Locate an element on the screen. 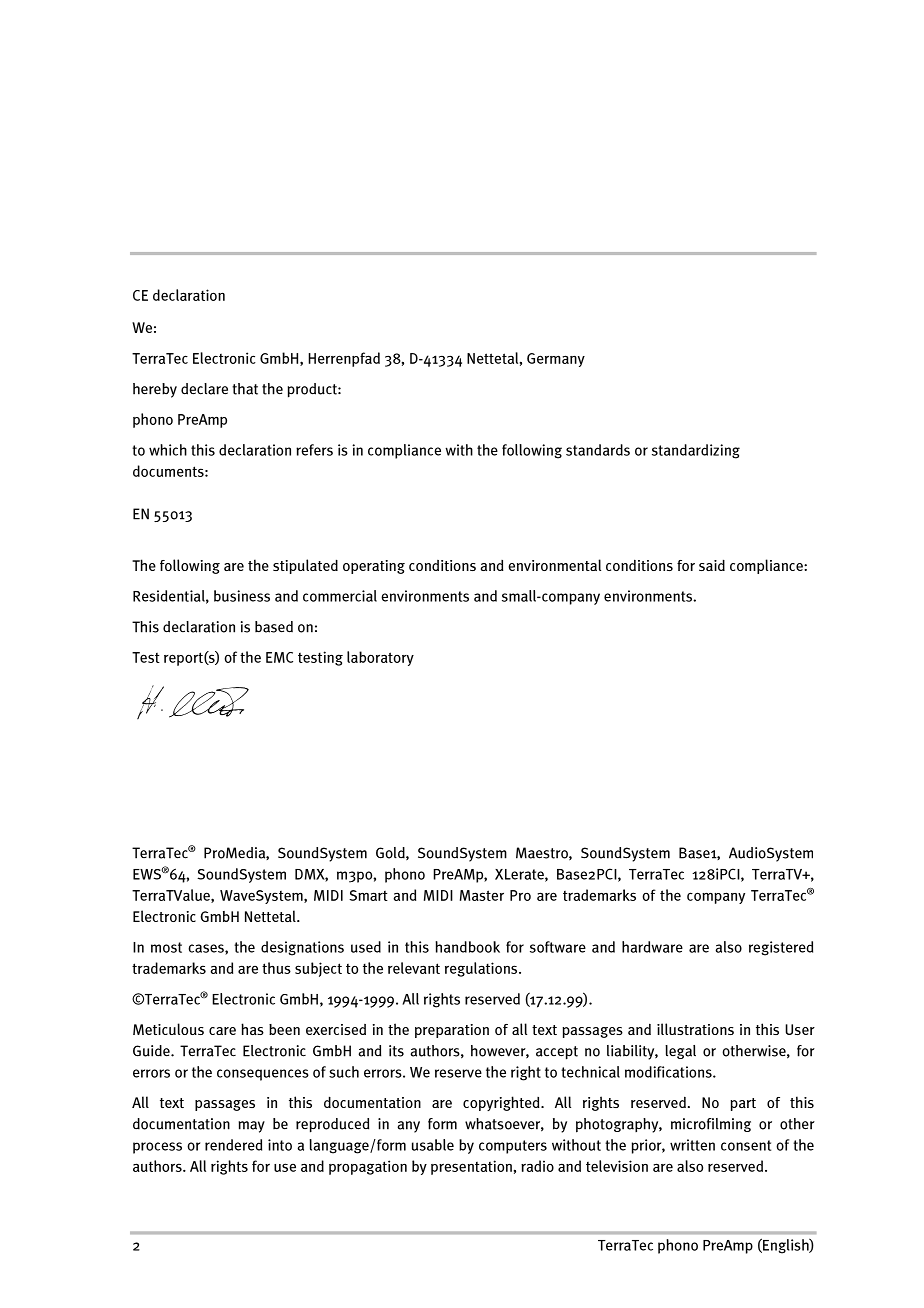 This screenshot has height=1308, width=924. that is located at coordinates (245, 389).
